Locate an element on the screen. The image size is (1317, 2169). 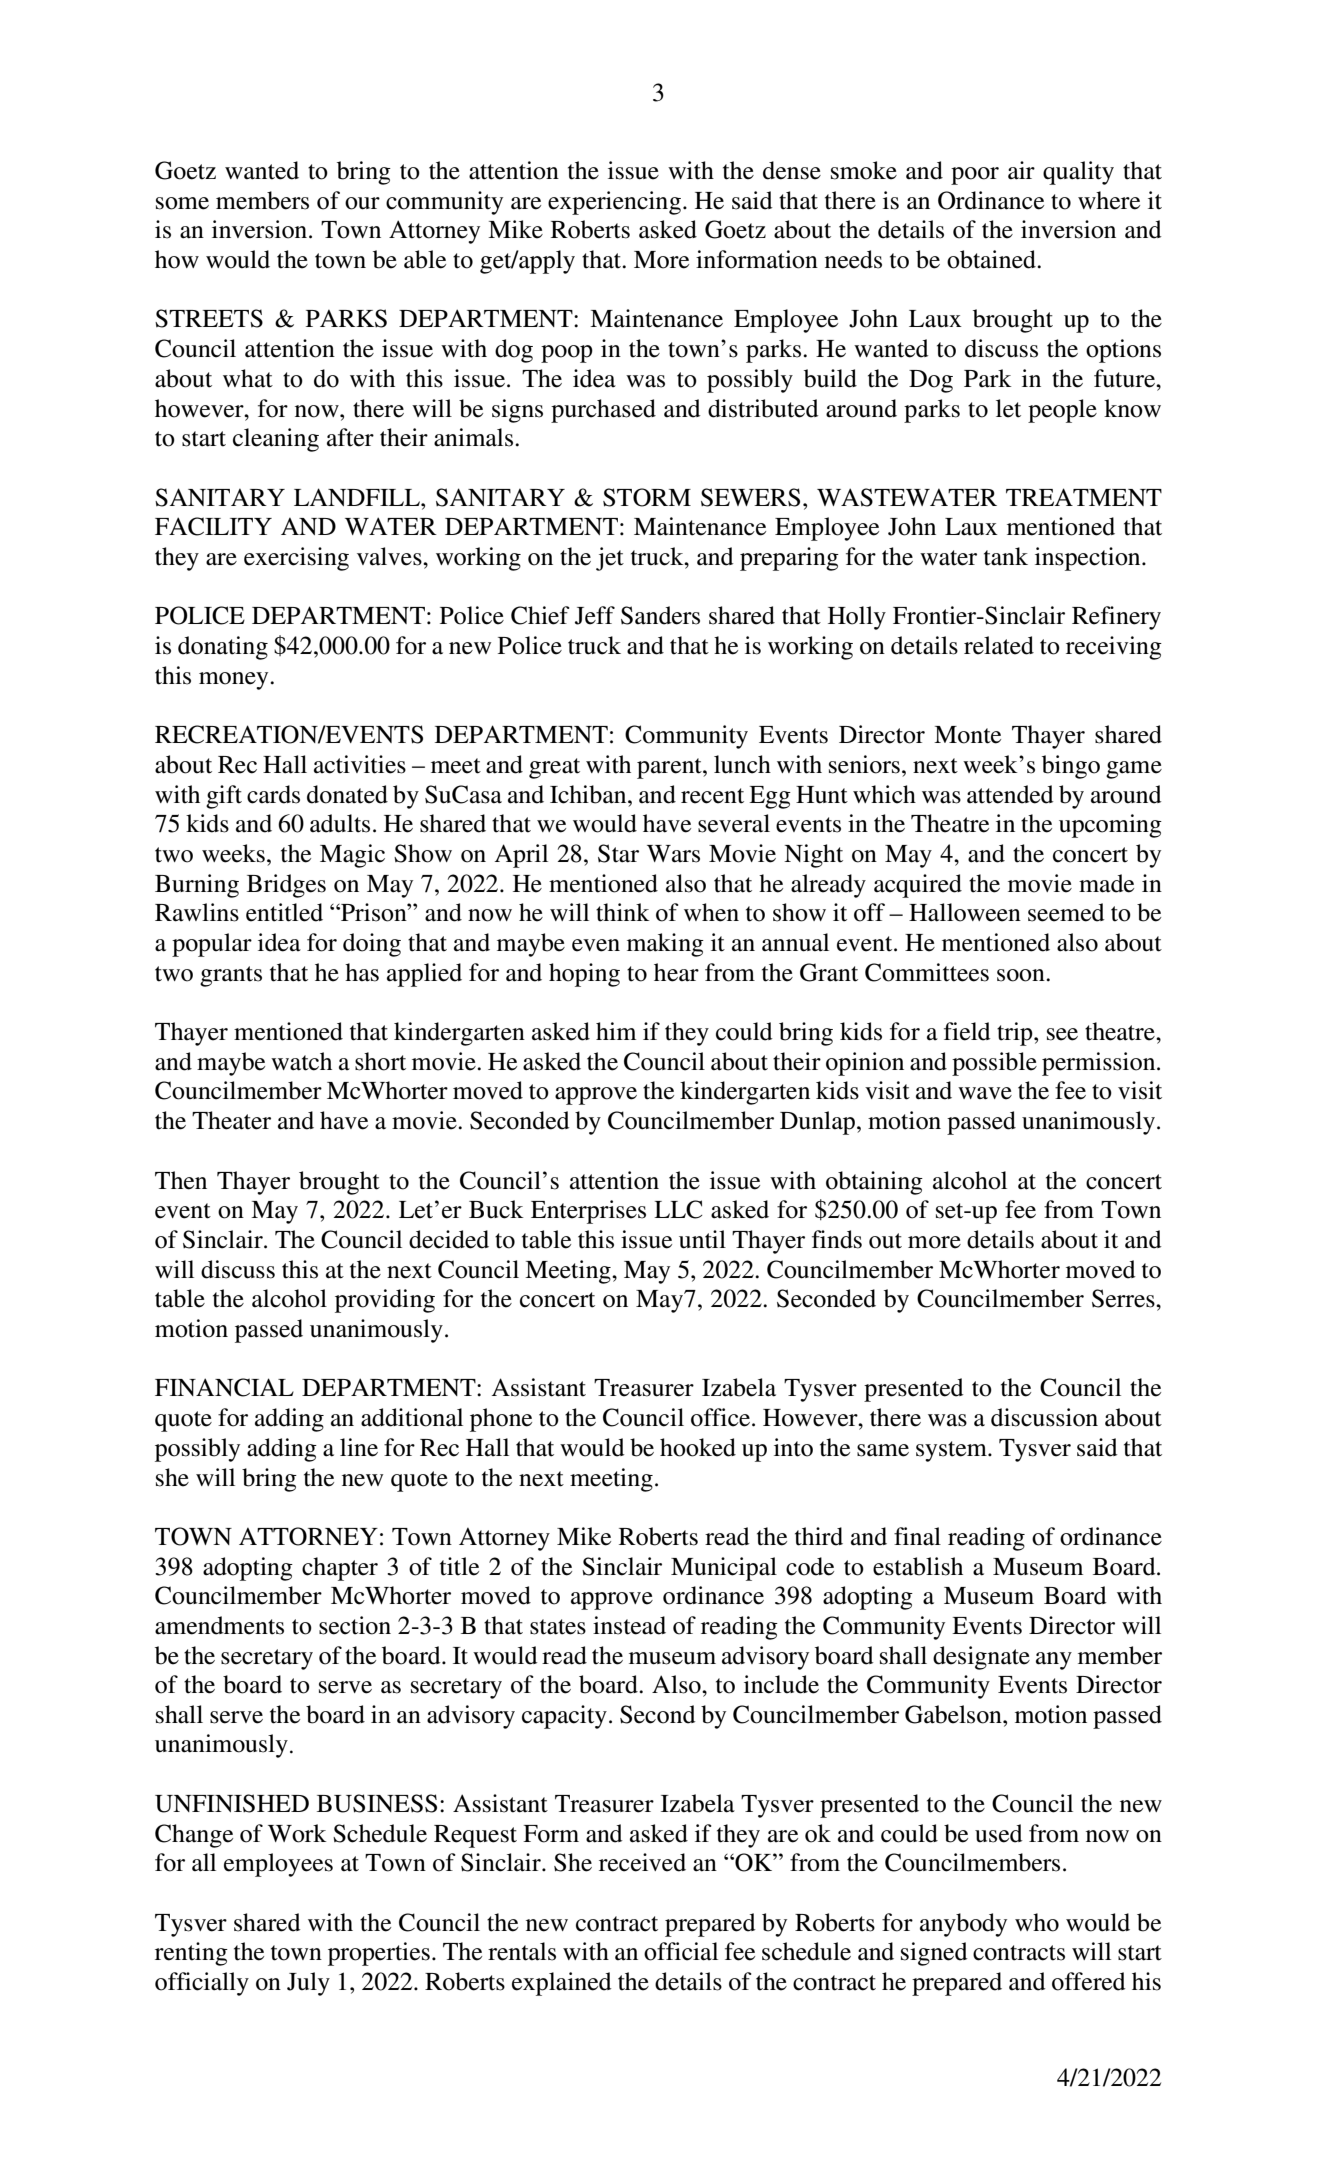
July is located at coordinates (308, 1984).
